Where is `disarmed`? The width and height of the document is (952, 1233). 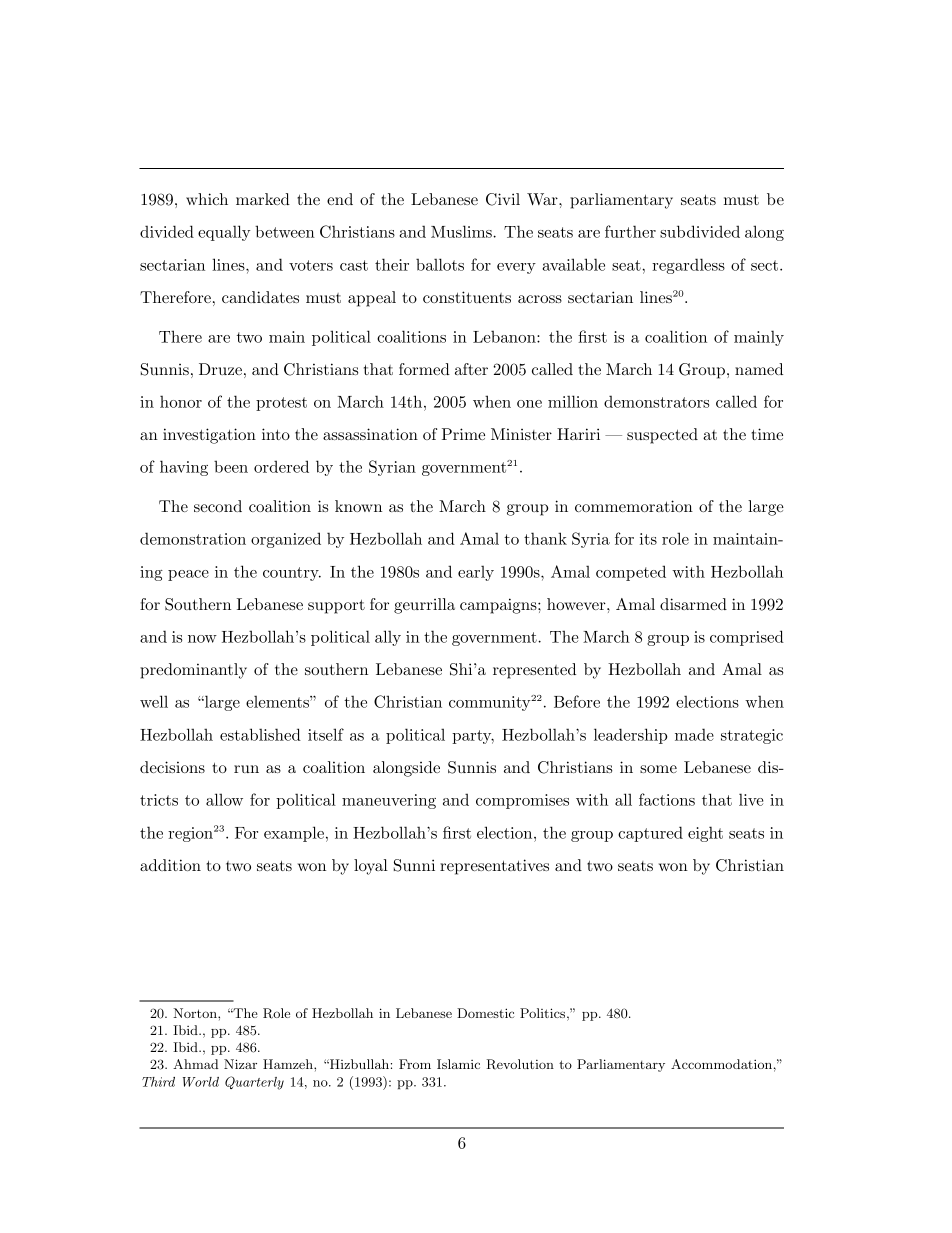
disarmed is located at coordinates (693, 604).
